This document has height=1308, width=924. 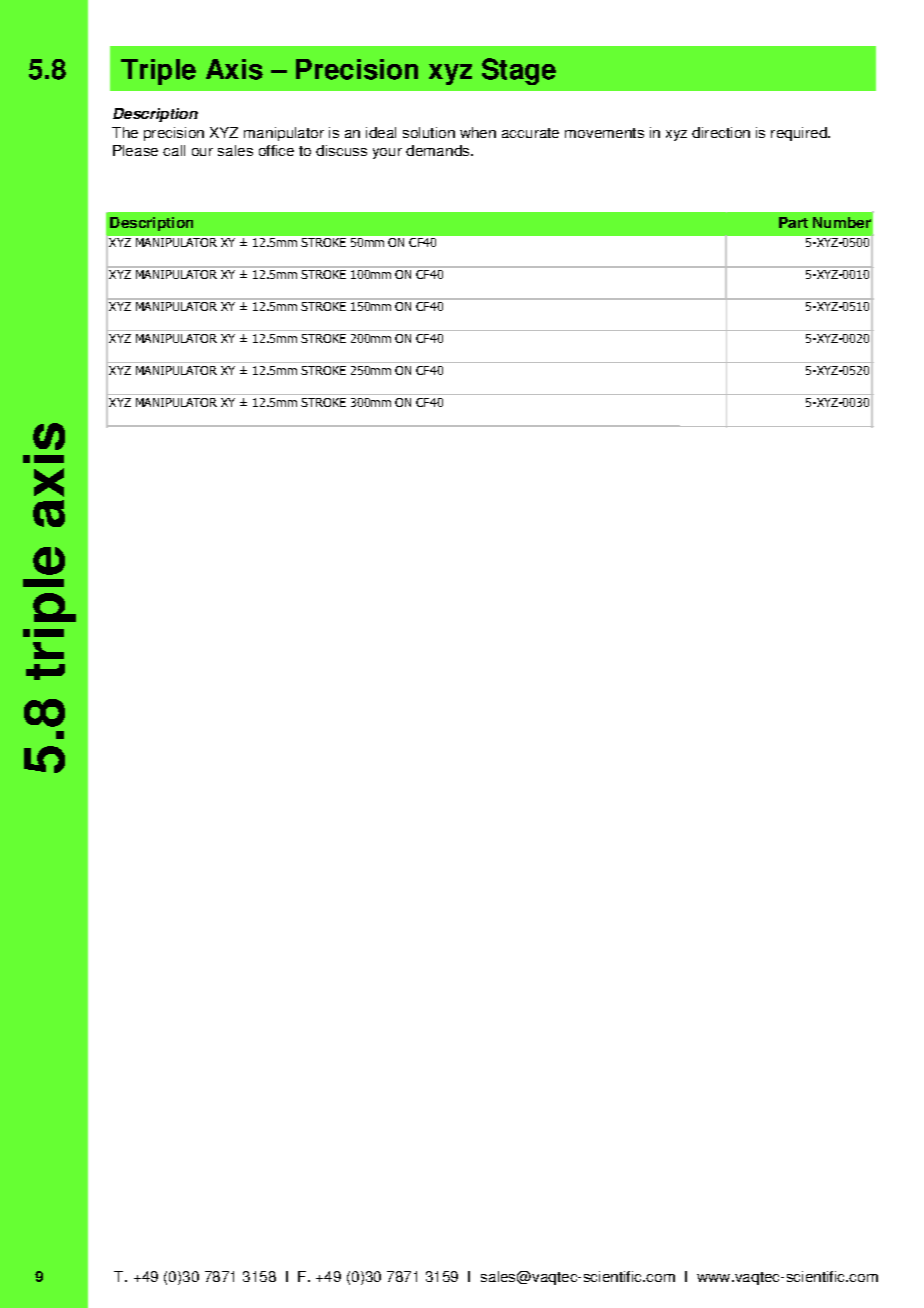 What do you see at coordinates (276, 150) in the document?
I see `office` at bounding box center [276, 150].
